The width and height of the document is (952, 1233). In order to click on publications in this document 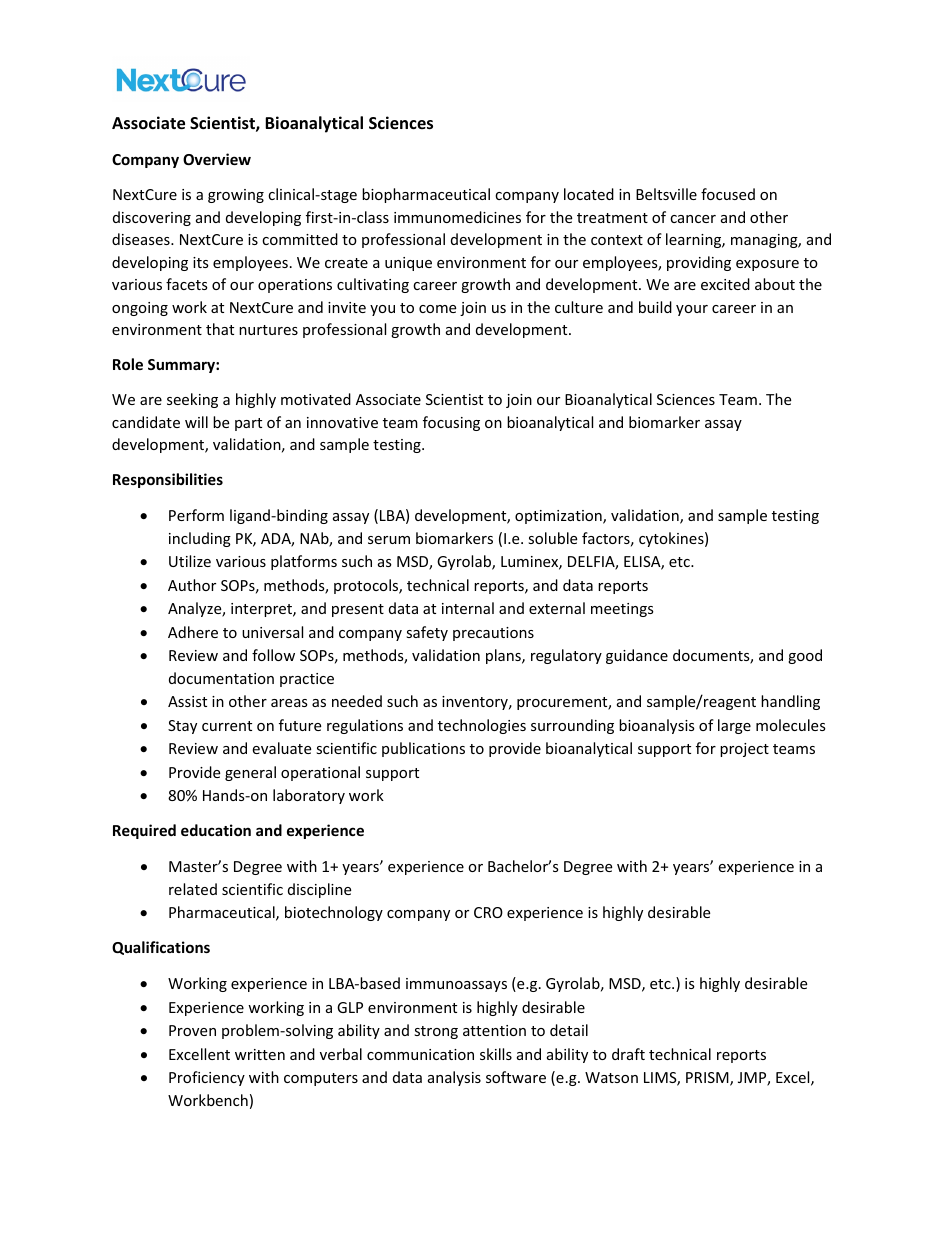, I will do `click(423, 749)`.
